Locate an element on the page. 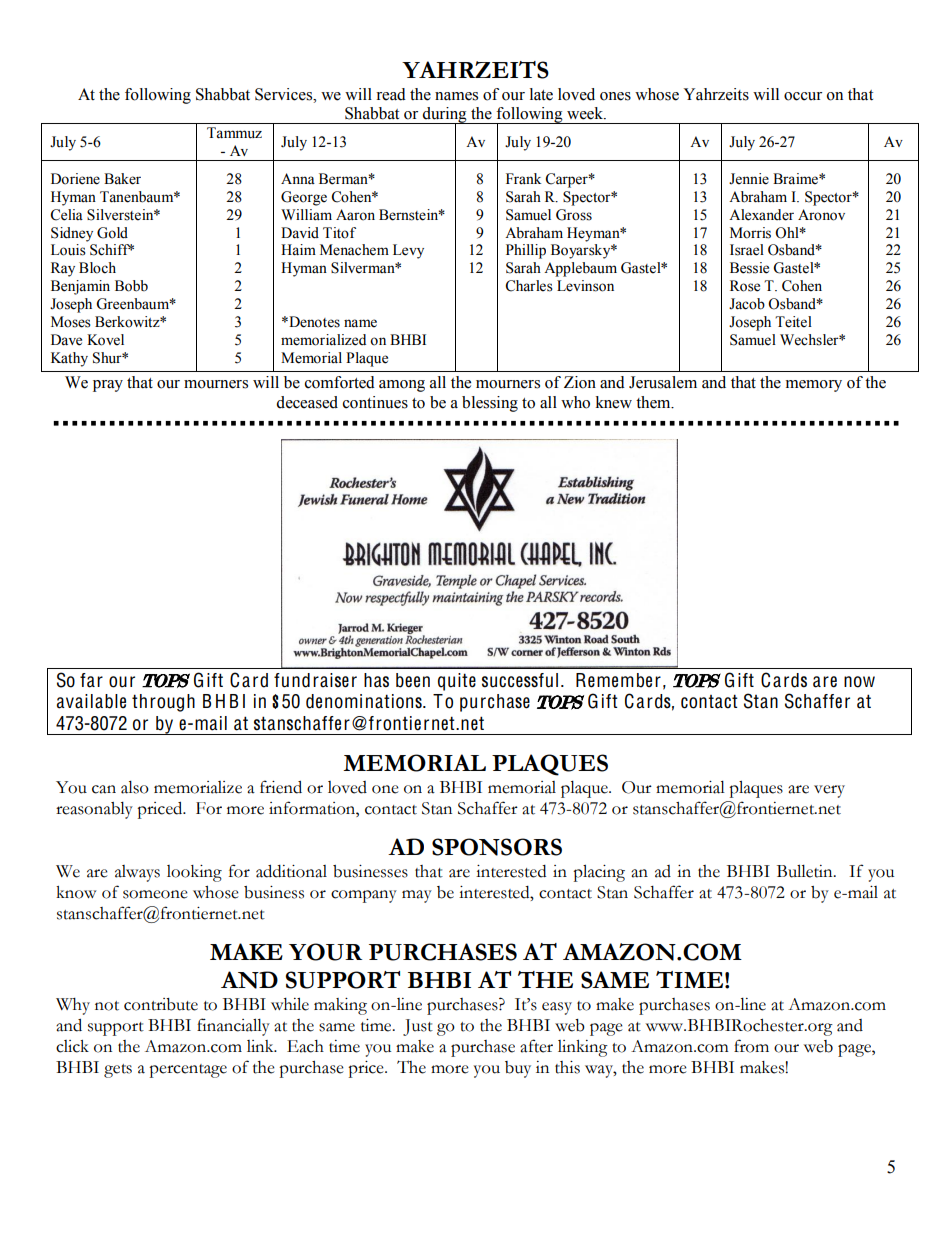  Jacob is located at coordinates (747, 304).
